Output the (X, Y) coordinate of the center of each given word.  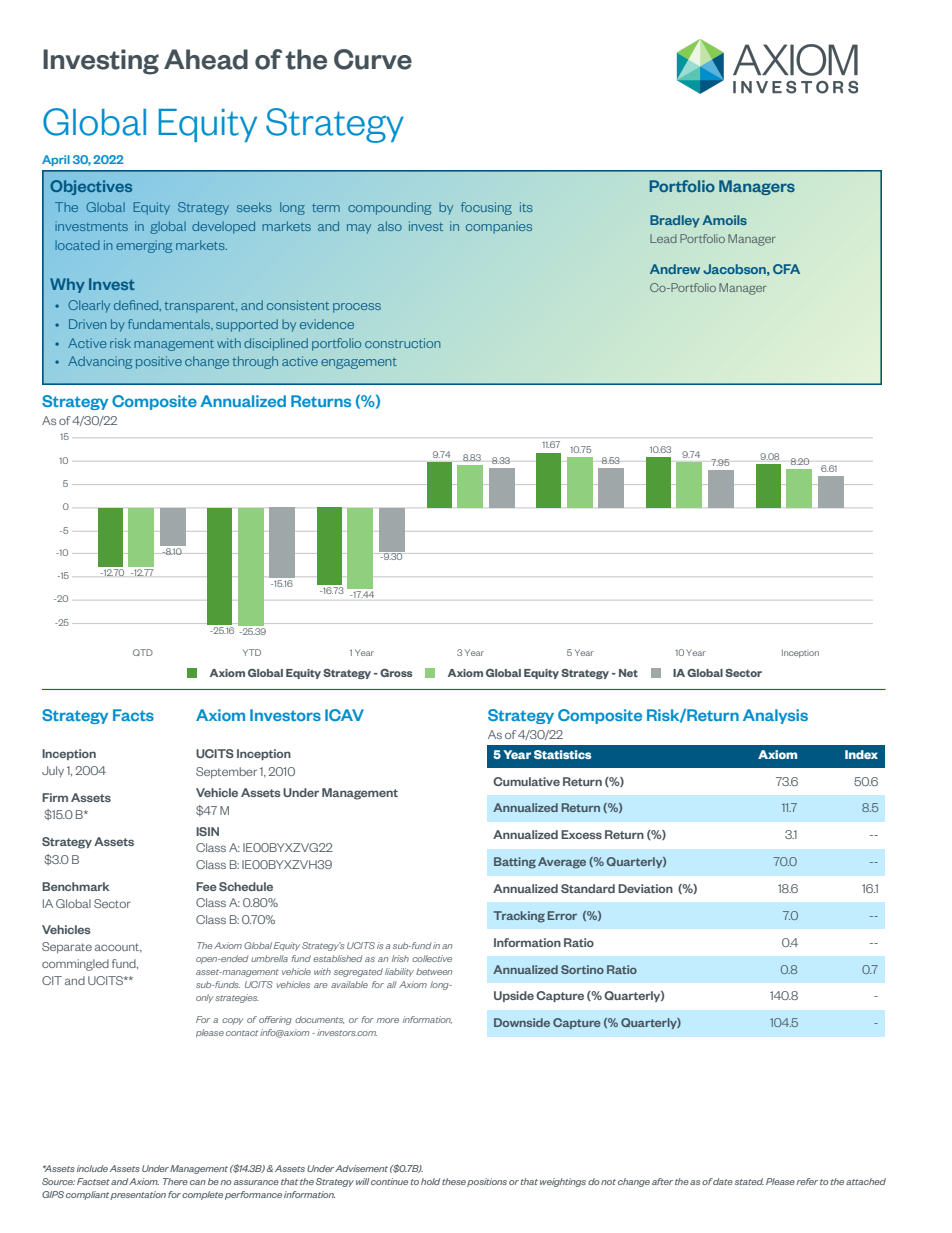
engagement (359, 363)
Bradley (675, 221)
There (175, 1181)
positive (159, 362)
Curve (373, 59)
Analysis (775, 716)
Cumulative (526, 781)
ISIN (207, 831)
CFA (786, 269)
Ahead (206, 59)
